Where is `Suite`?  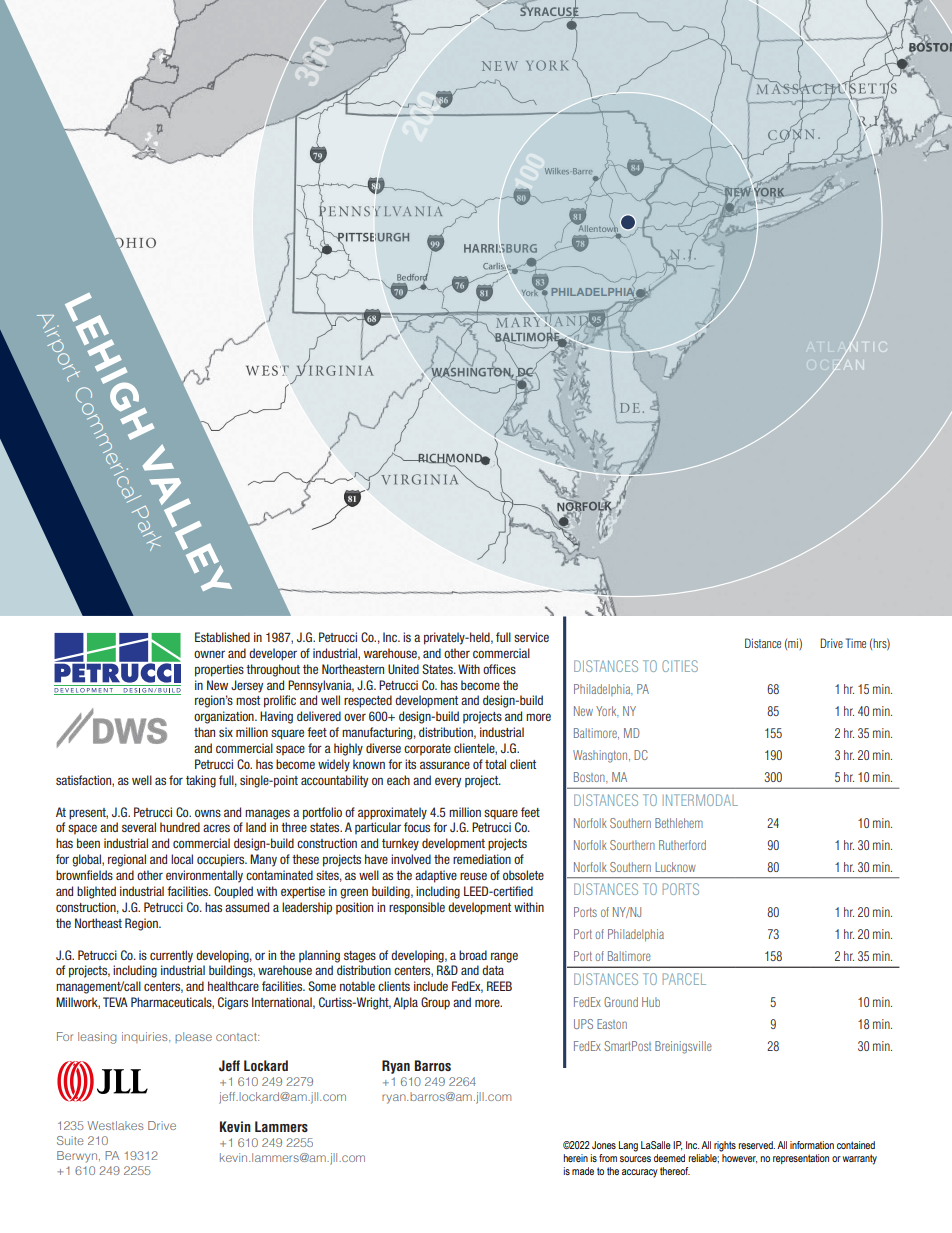
Suite is located at coordinates (70, 1140).
